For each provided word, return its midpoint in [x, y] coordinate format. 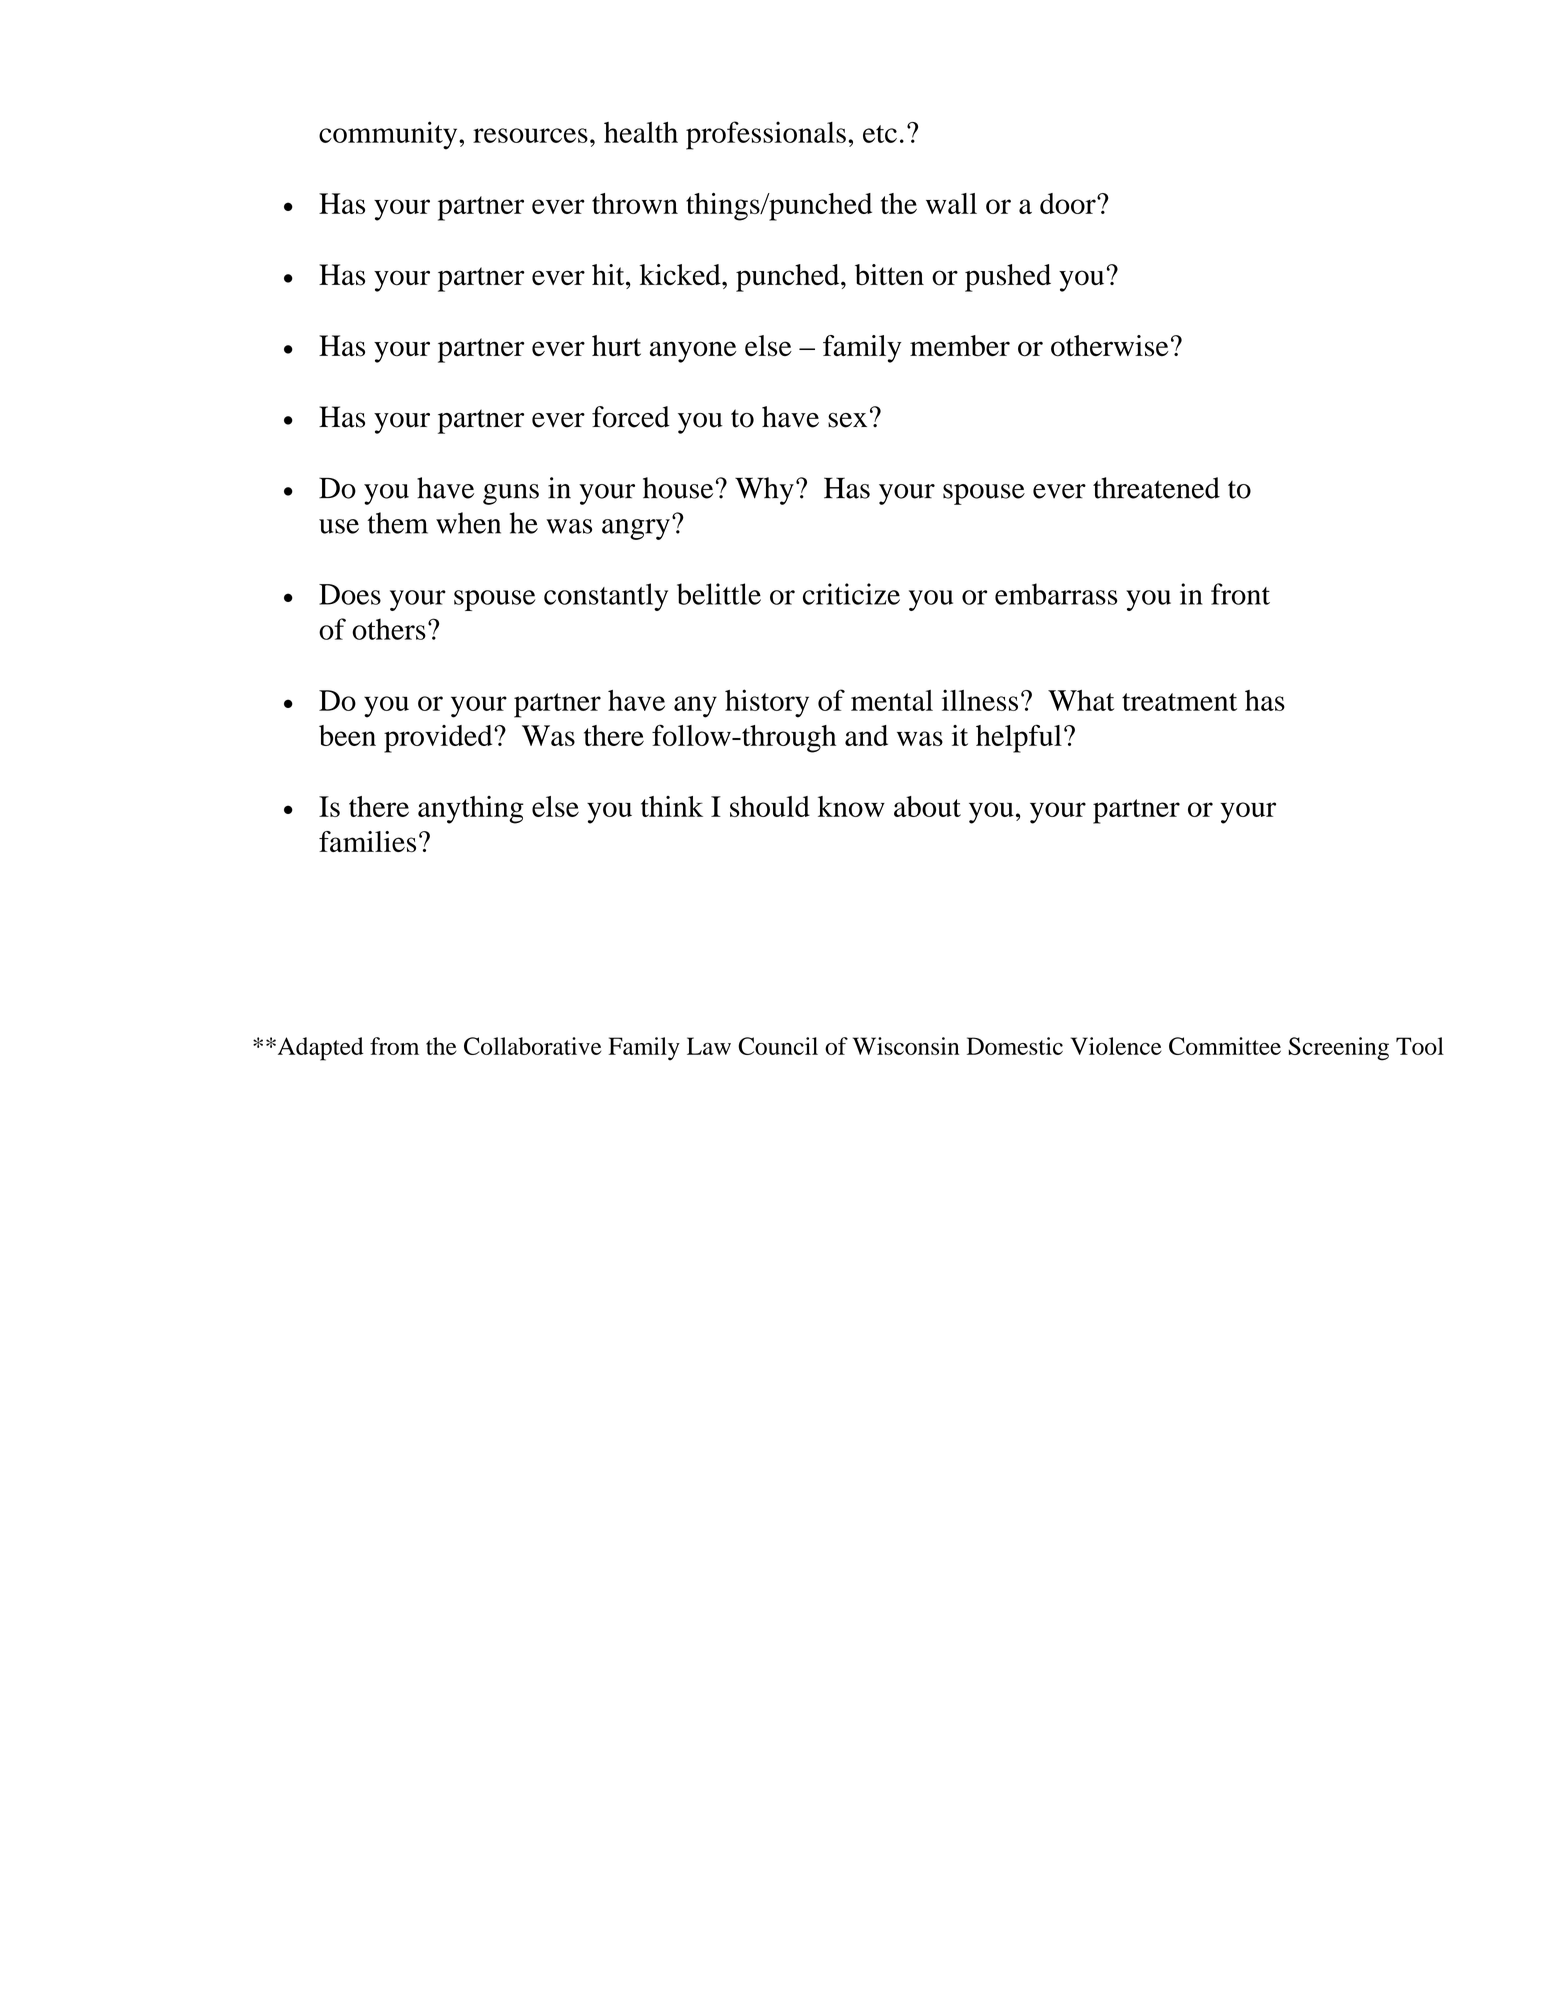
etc [880, 134]
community [389, 135]
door [1069, 203]
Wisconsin [906, 1046]
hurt [616, 345]
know [851, 806]
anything [471, 810]
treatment [1179, 702]
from [394, 1046]
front [1240, 594]
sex [847, 420]
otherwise [1110, 346]
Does [350, 594]
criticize [851, 594]
